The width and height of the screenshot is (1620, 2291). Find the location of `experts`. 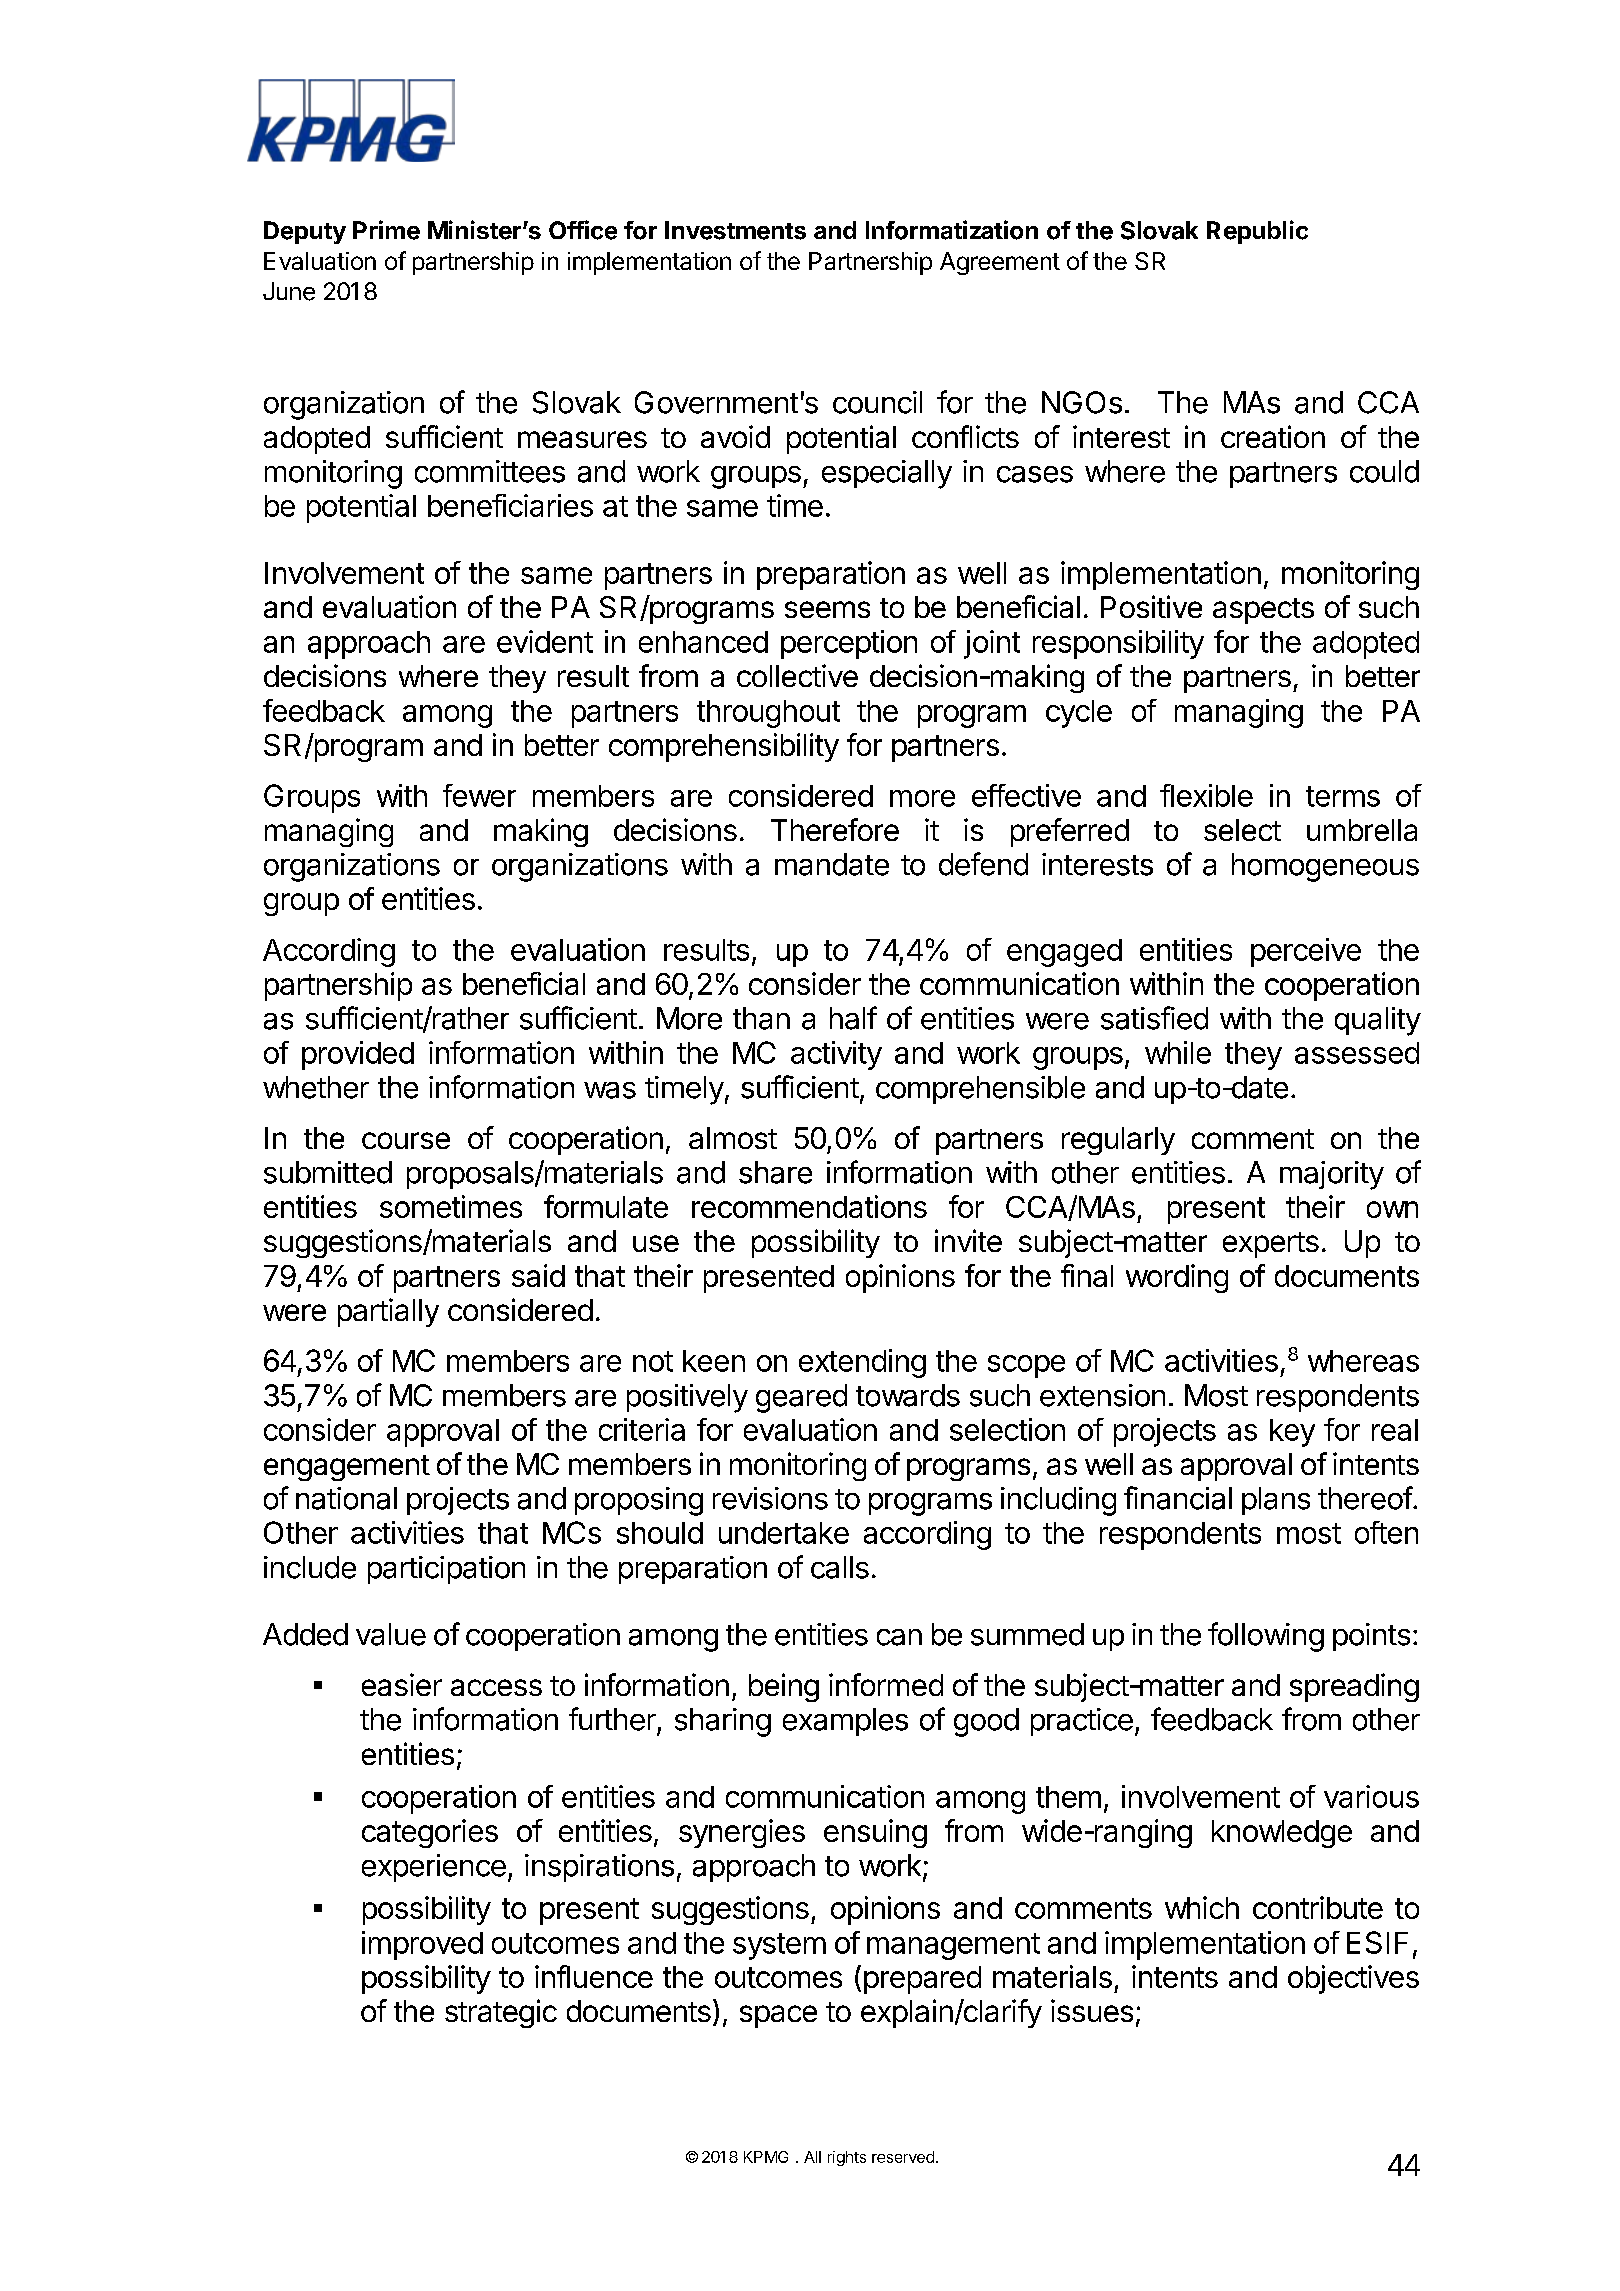

experts is located at coordinates (1271, 1245).
